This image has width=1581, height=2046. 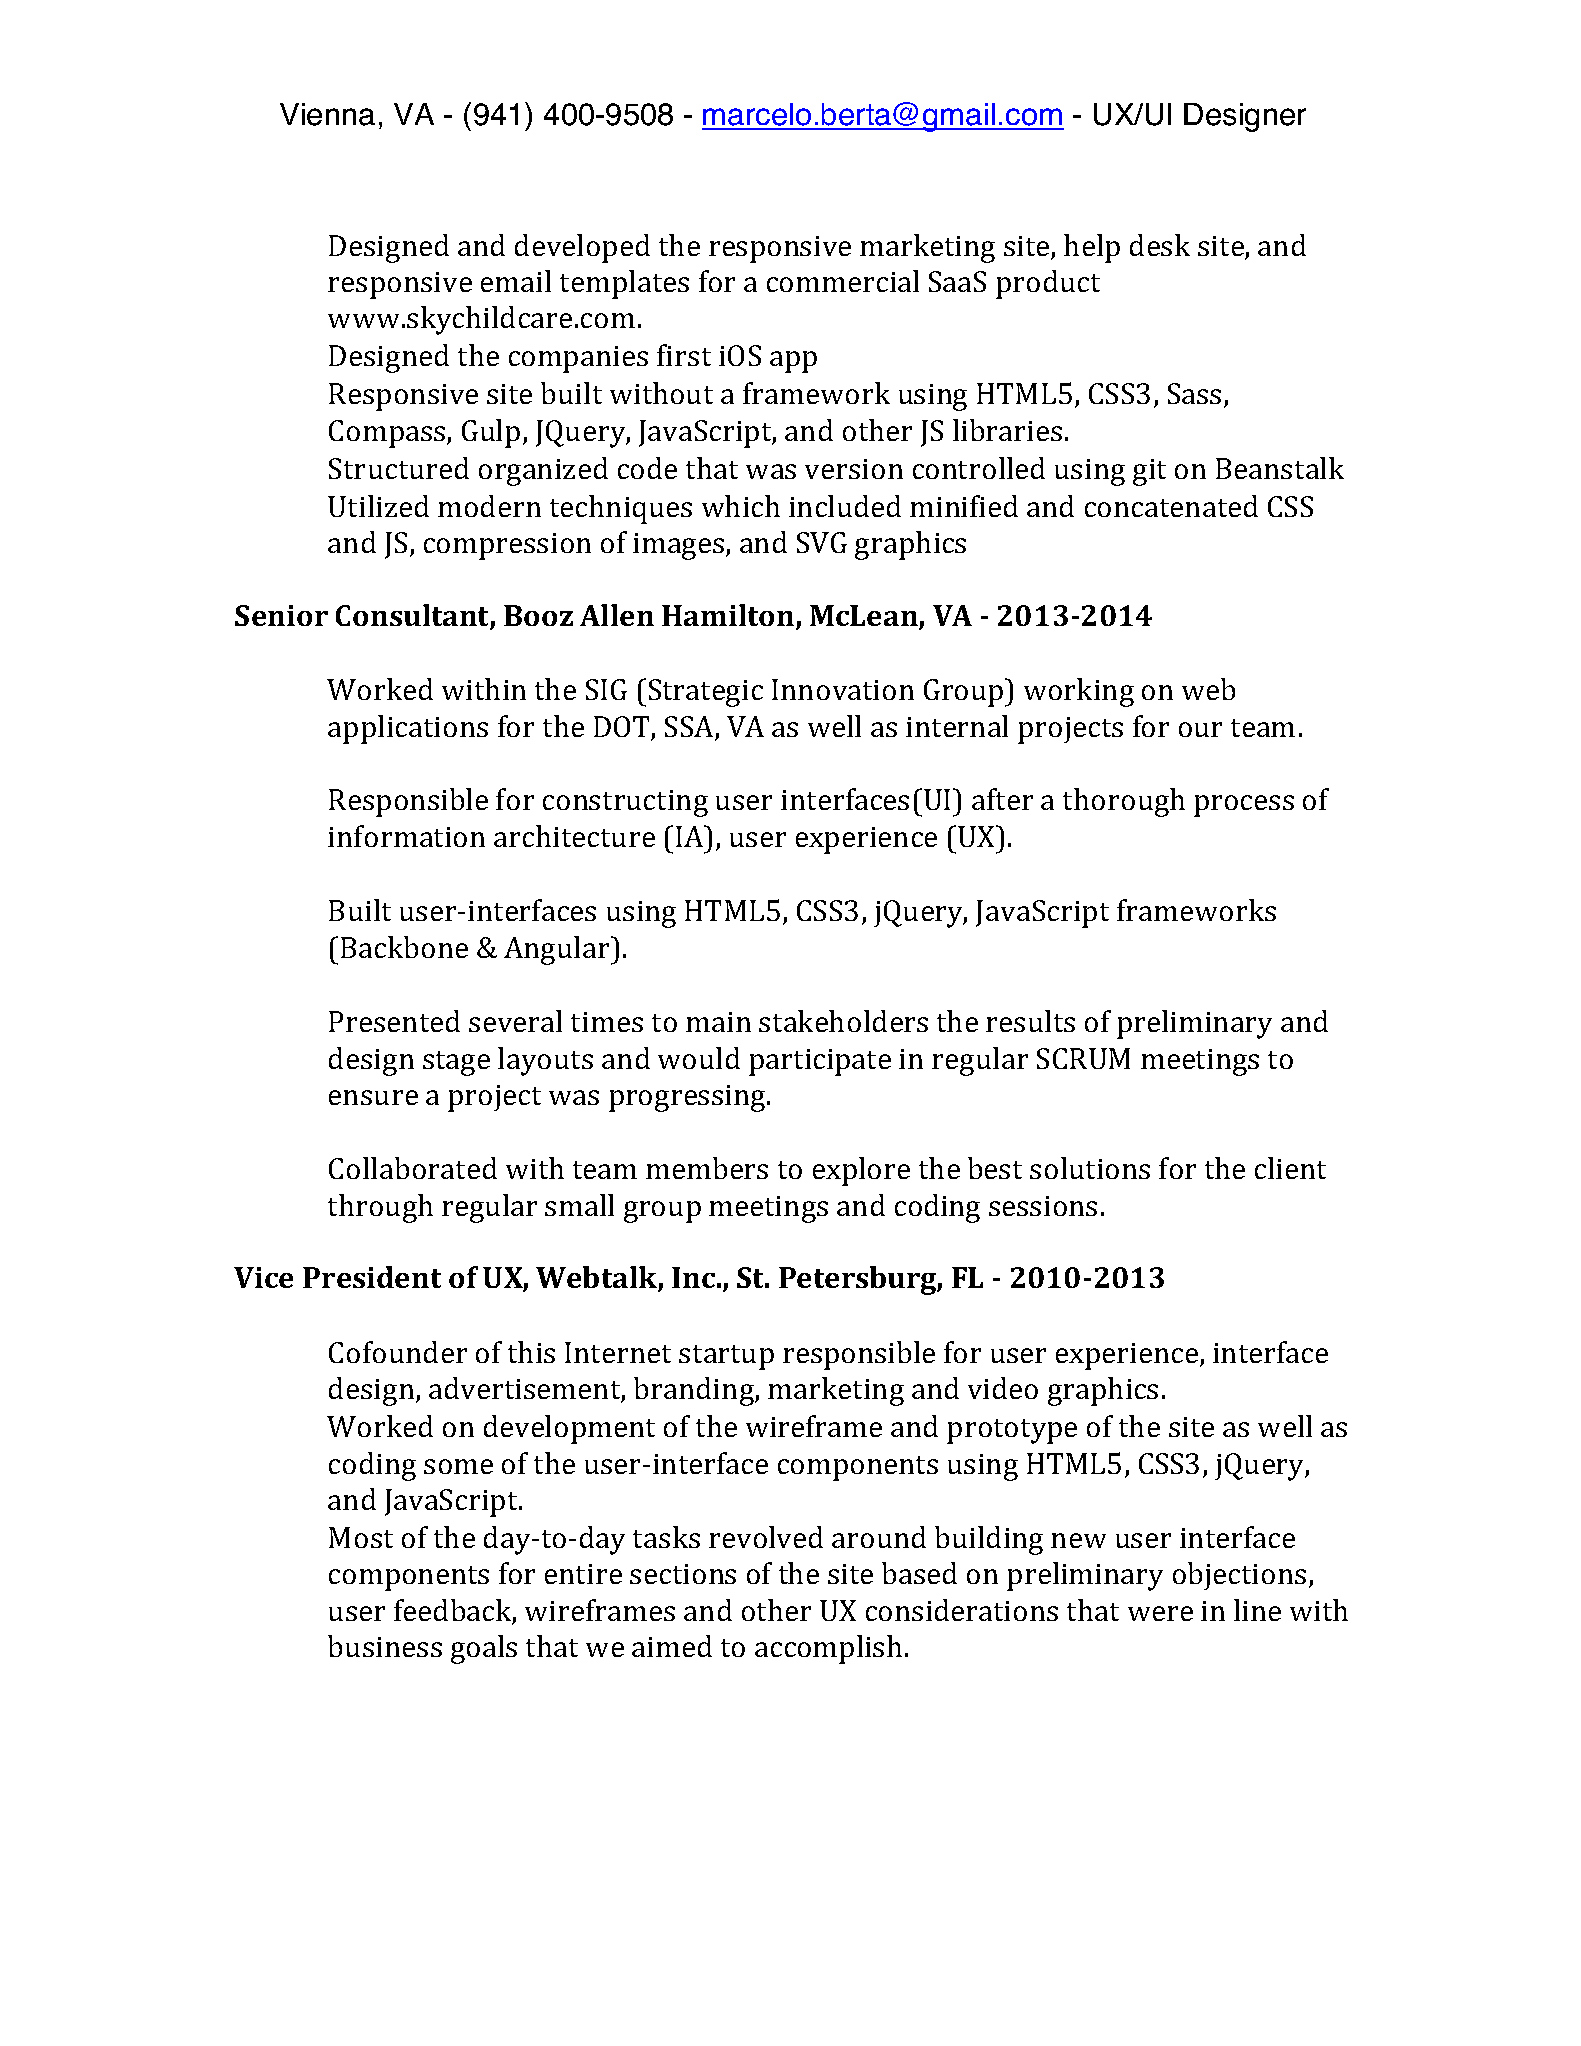 I want to click on version, so click(x=854, y=469).
